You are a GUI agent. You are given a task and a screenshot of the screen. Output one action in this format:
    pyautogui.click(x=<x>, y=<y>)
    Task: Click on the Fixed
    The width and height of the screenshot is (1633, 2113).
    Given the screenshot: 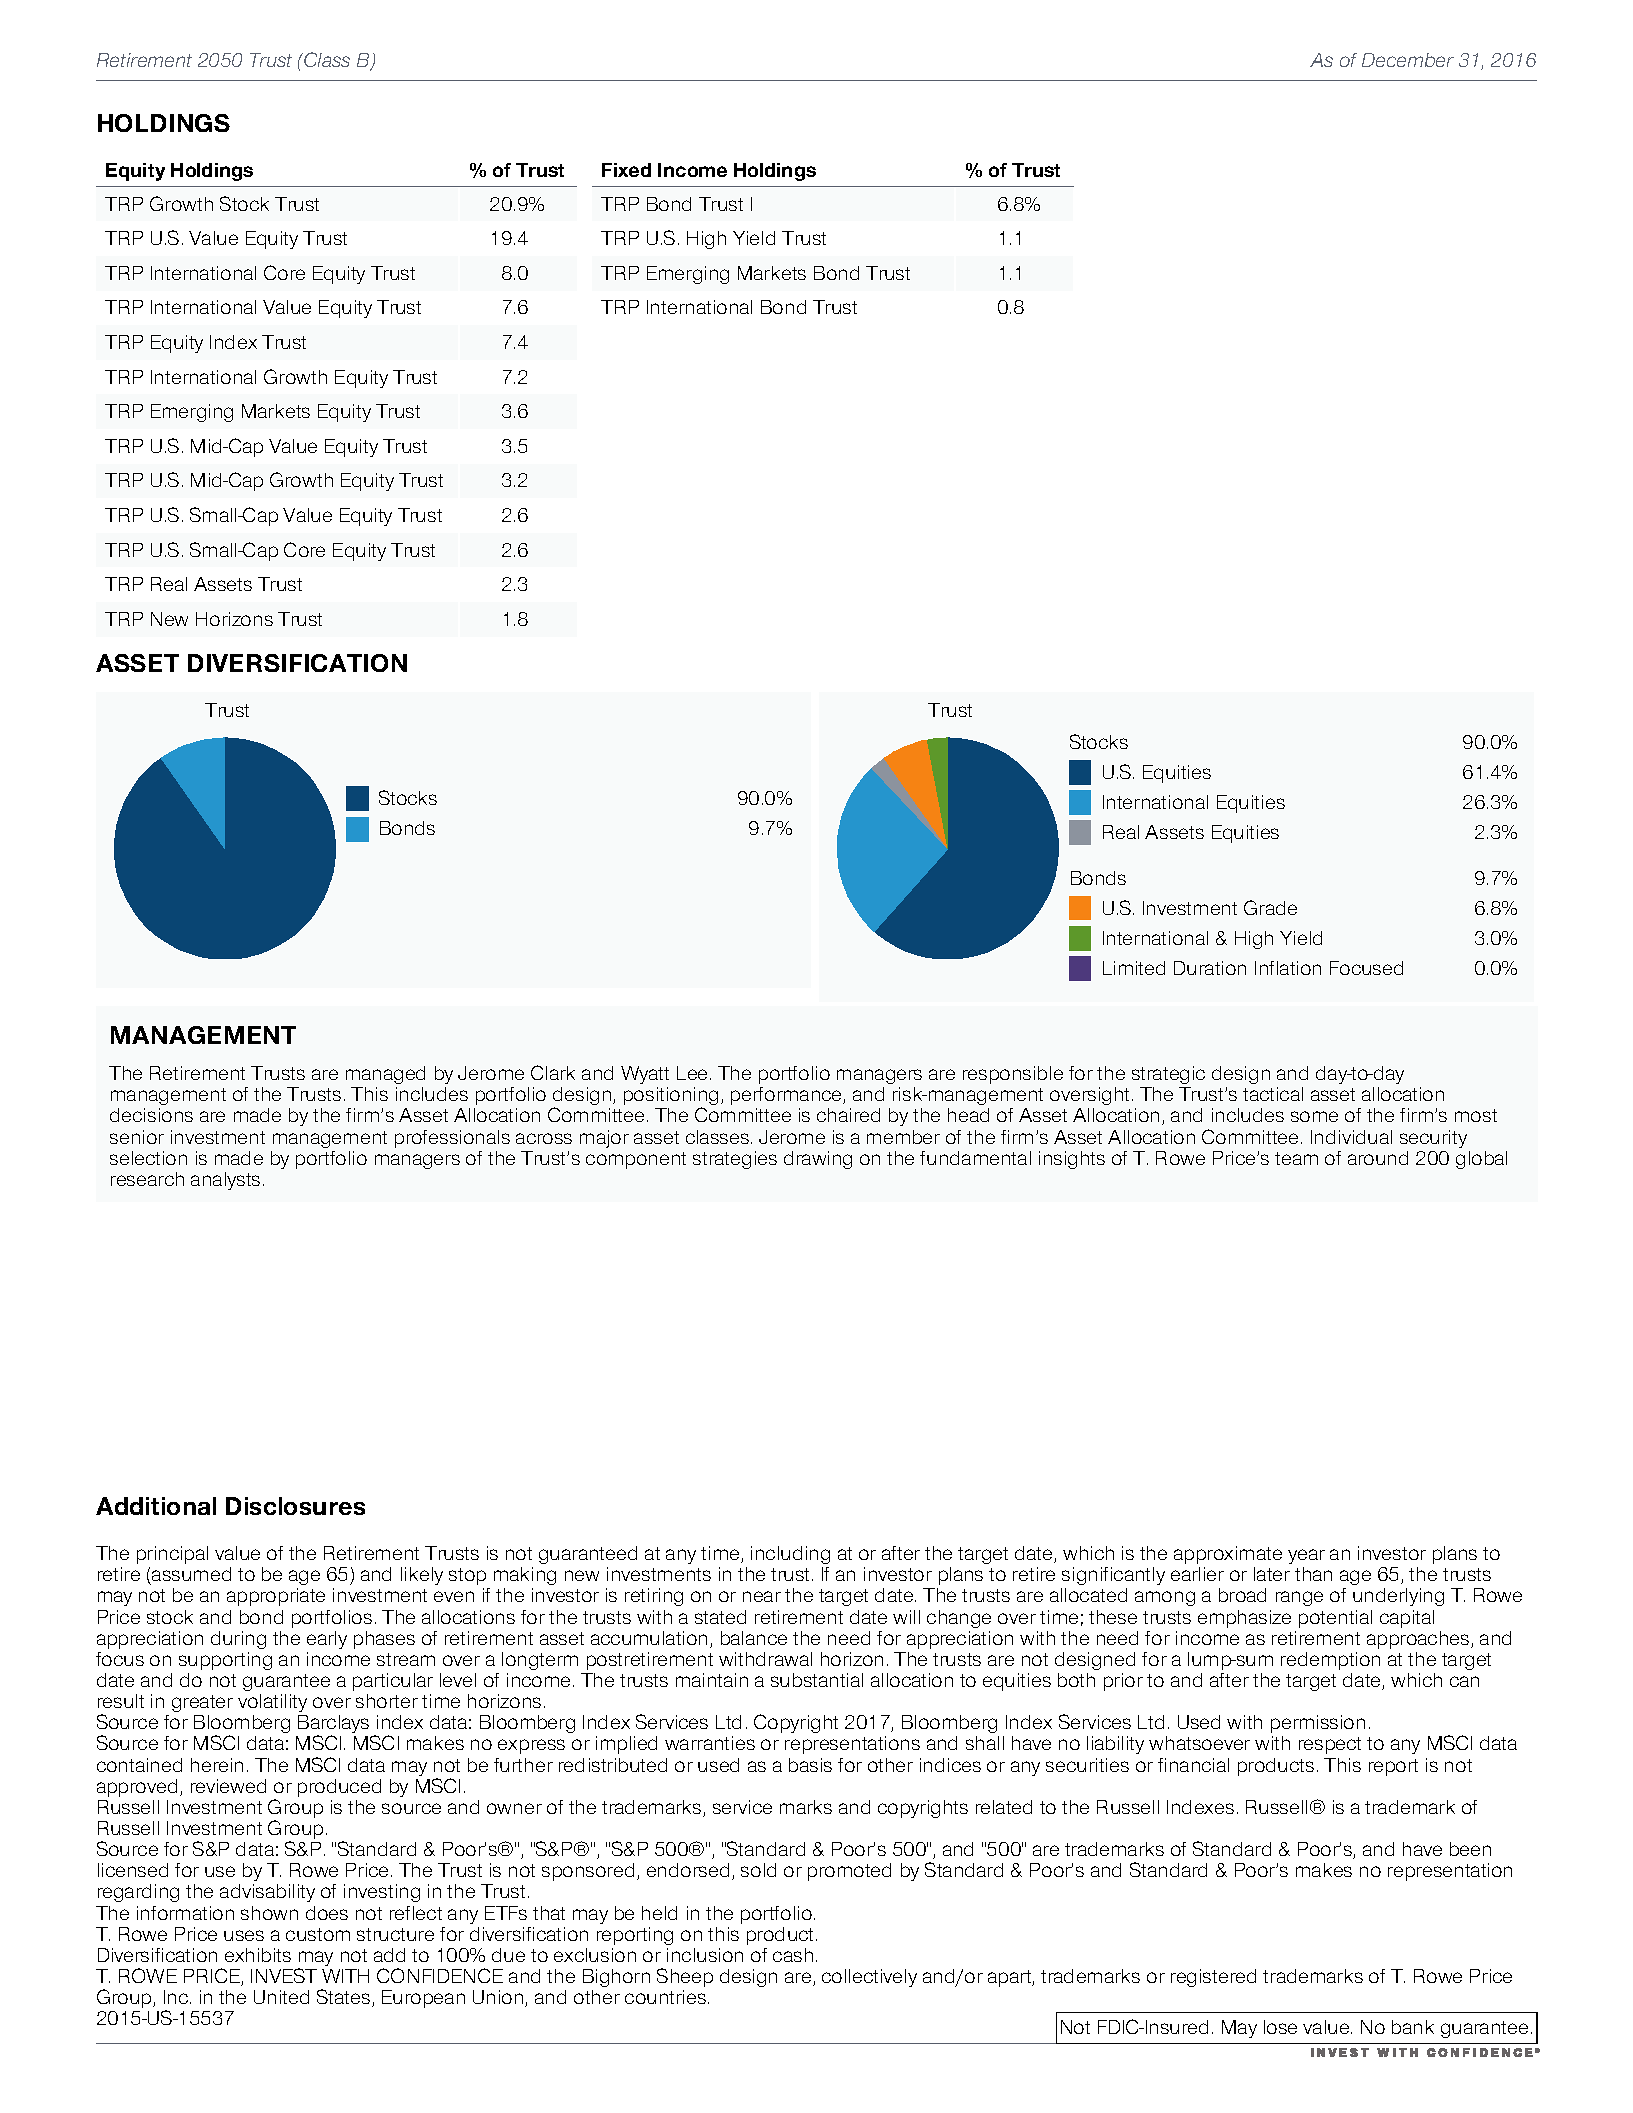 What is the action you would take?
    pyautogui.click(x=626, y=170)
